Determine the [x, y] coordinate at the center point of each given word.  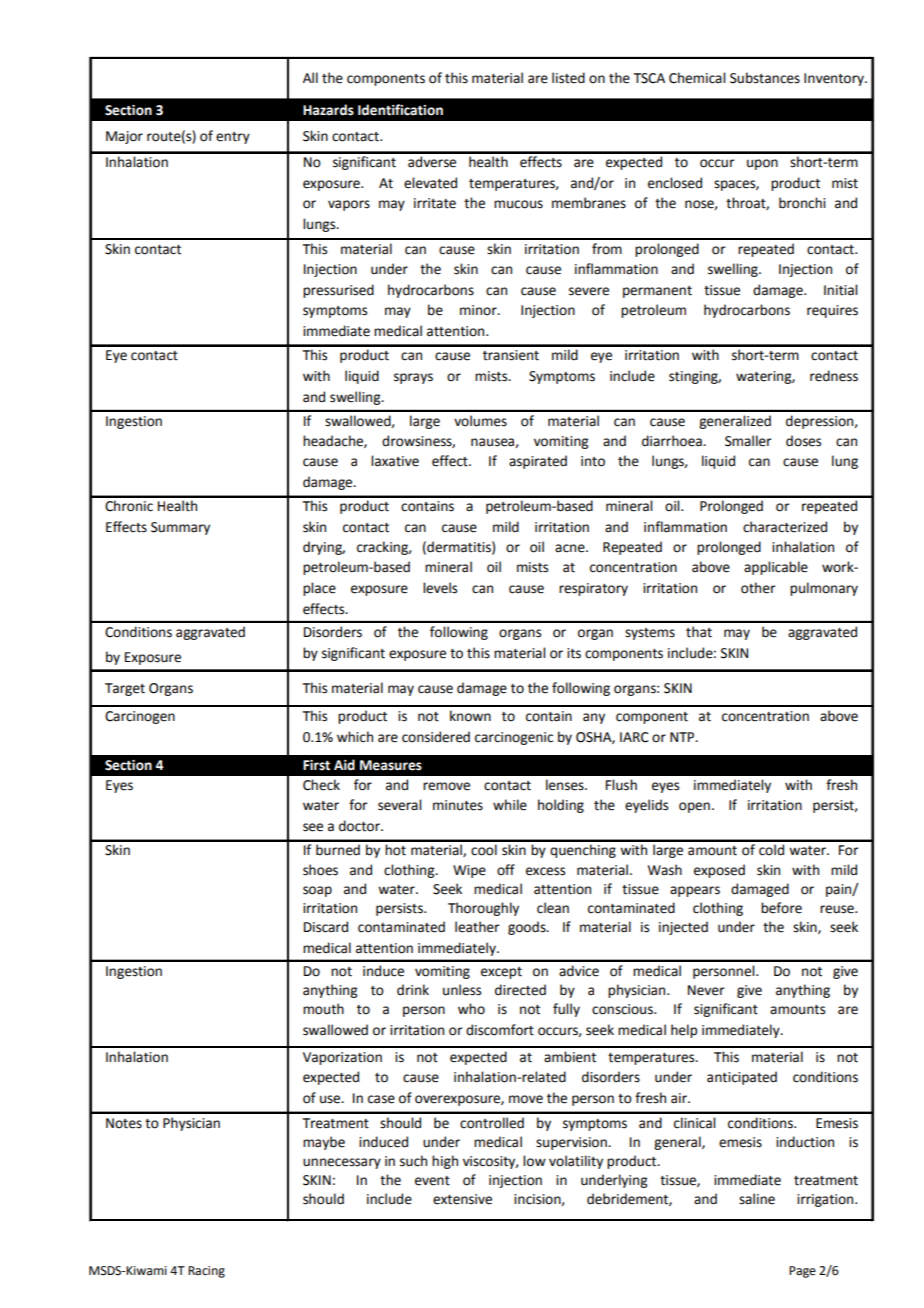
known [470, 716]
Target [125, 689]
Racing [206, 1272]
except [501, 973]
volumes [480, 421]
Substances [765, 78]
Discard [326, 927]
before [781, 908]
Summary [180, 528]
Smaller [748, 441]
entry [233, 138]
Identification [400, 110]
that [699, 632]
